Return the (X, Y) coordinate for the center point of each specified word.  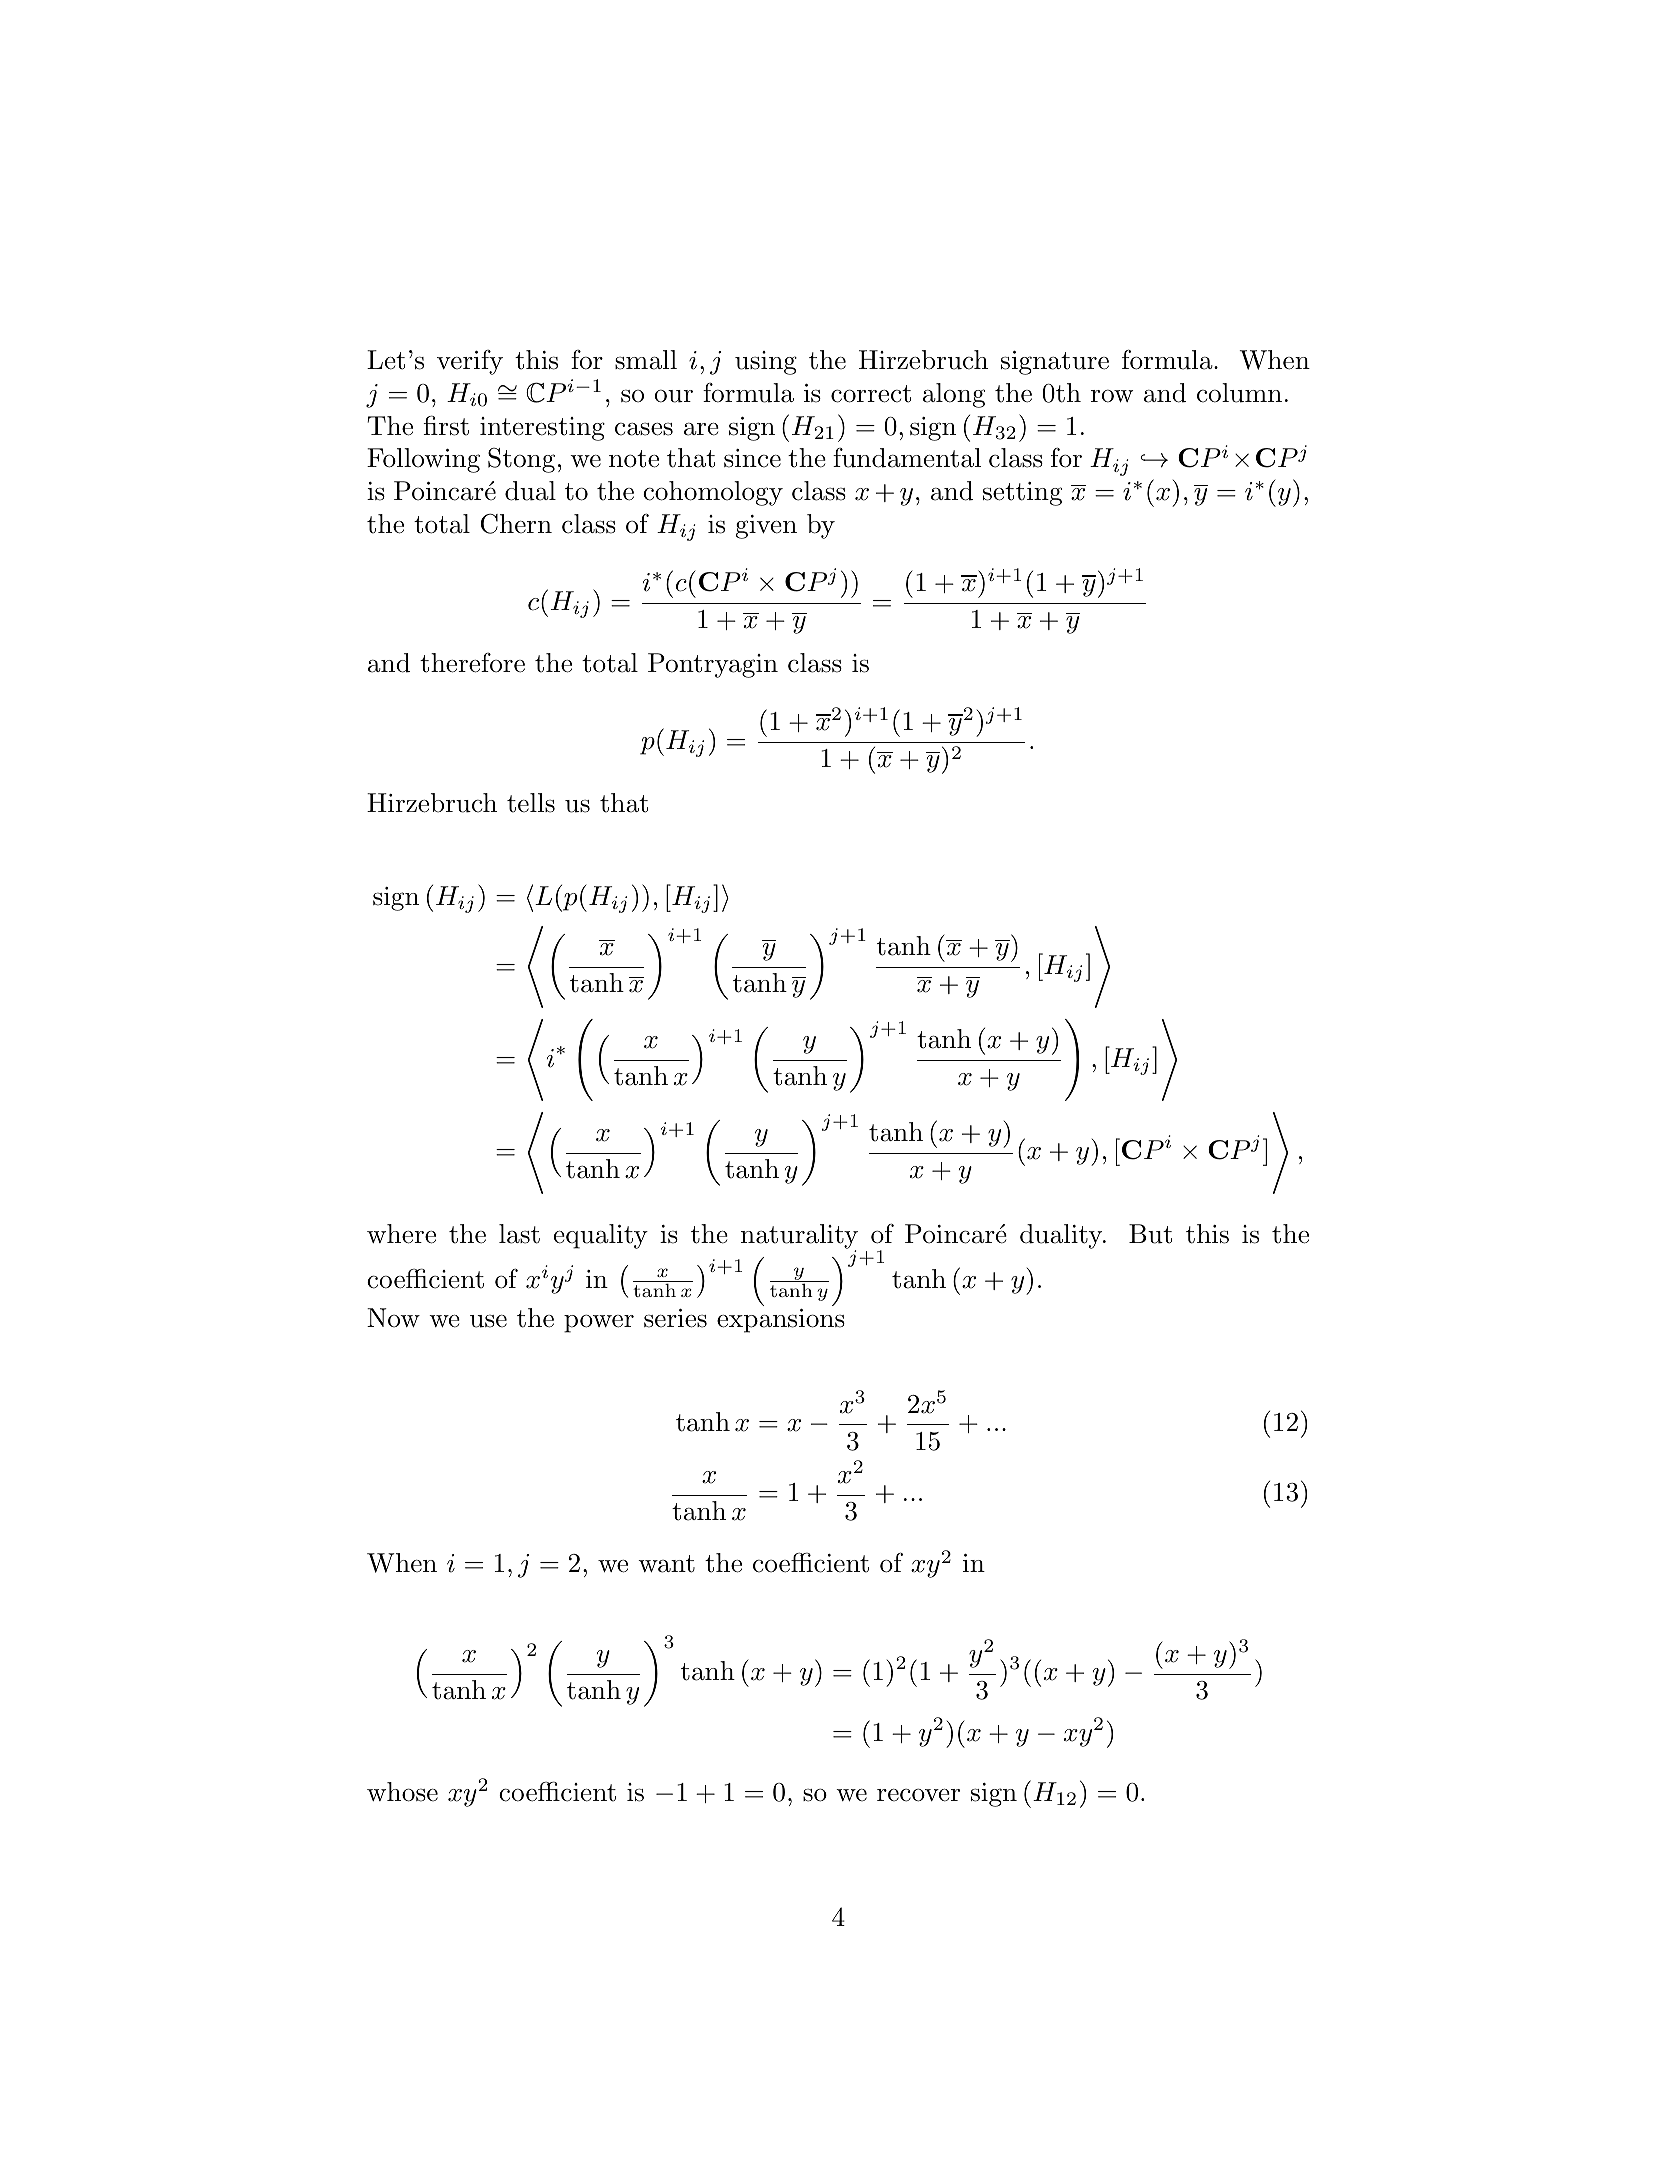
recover (918, 1795)
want (666, 1564)
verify (470, 362)
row (1112, 396)
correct (871, 394)
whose (402, 1792)
